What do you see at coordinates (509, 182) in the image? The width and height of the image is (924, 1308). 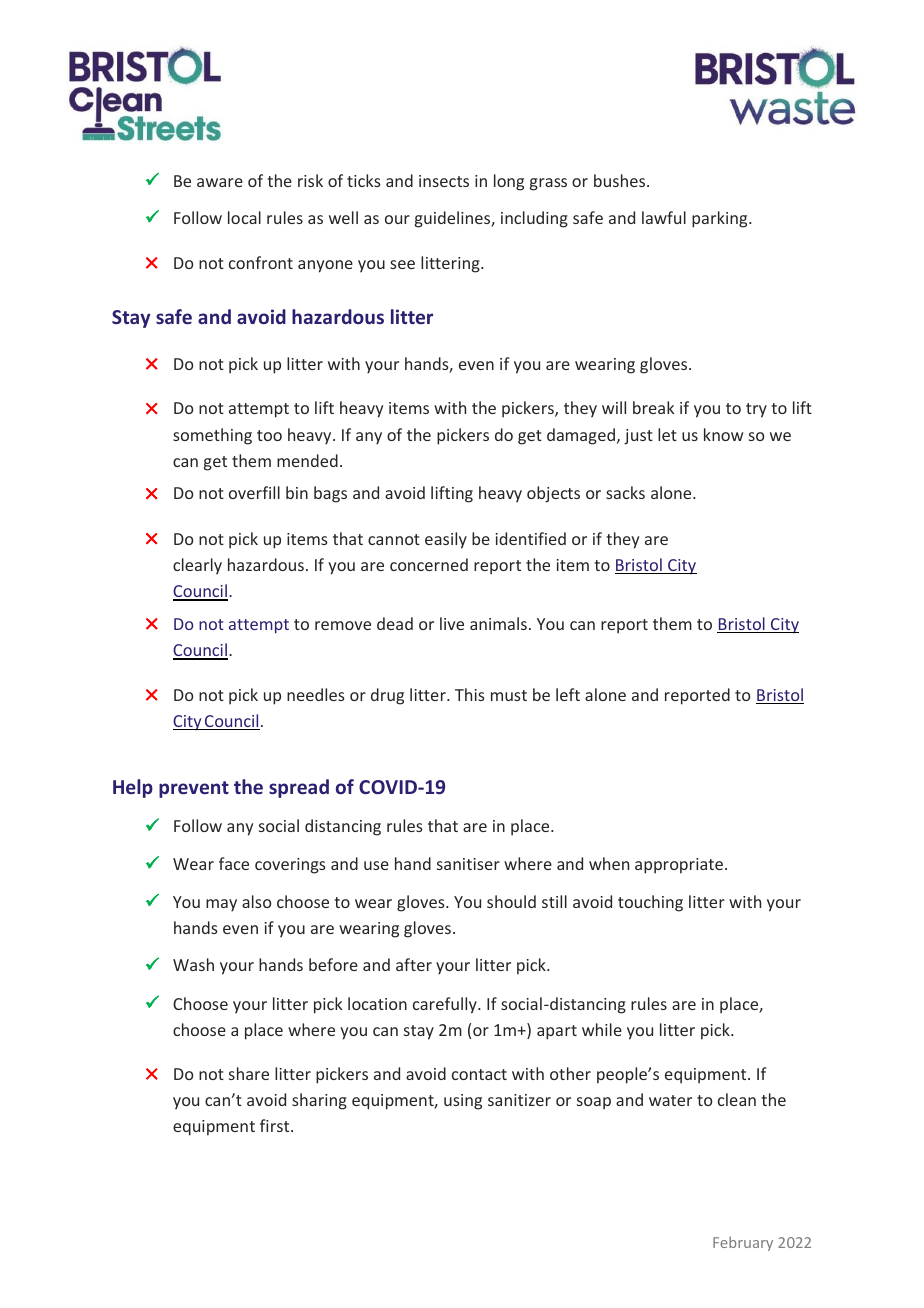 I see `long` at bounding box center [509, 182].
